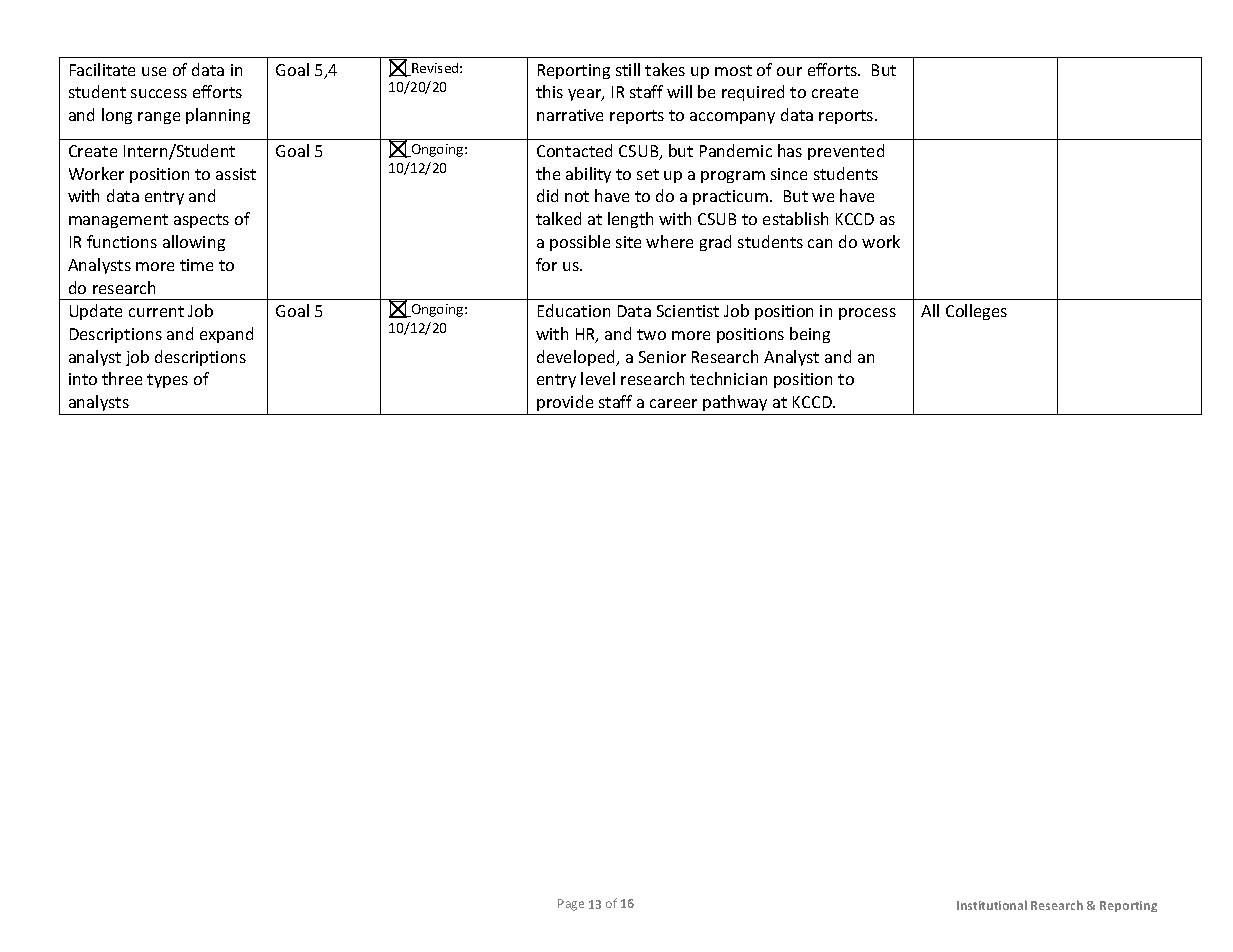 This page has height=952, width=1233. Describe the element at coordinates (565, 403) in the page. I see `provide` at that location.
